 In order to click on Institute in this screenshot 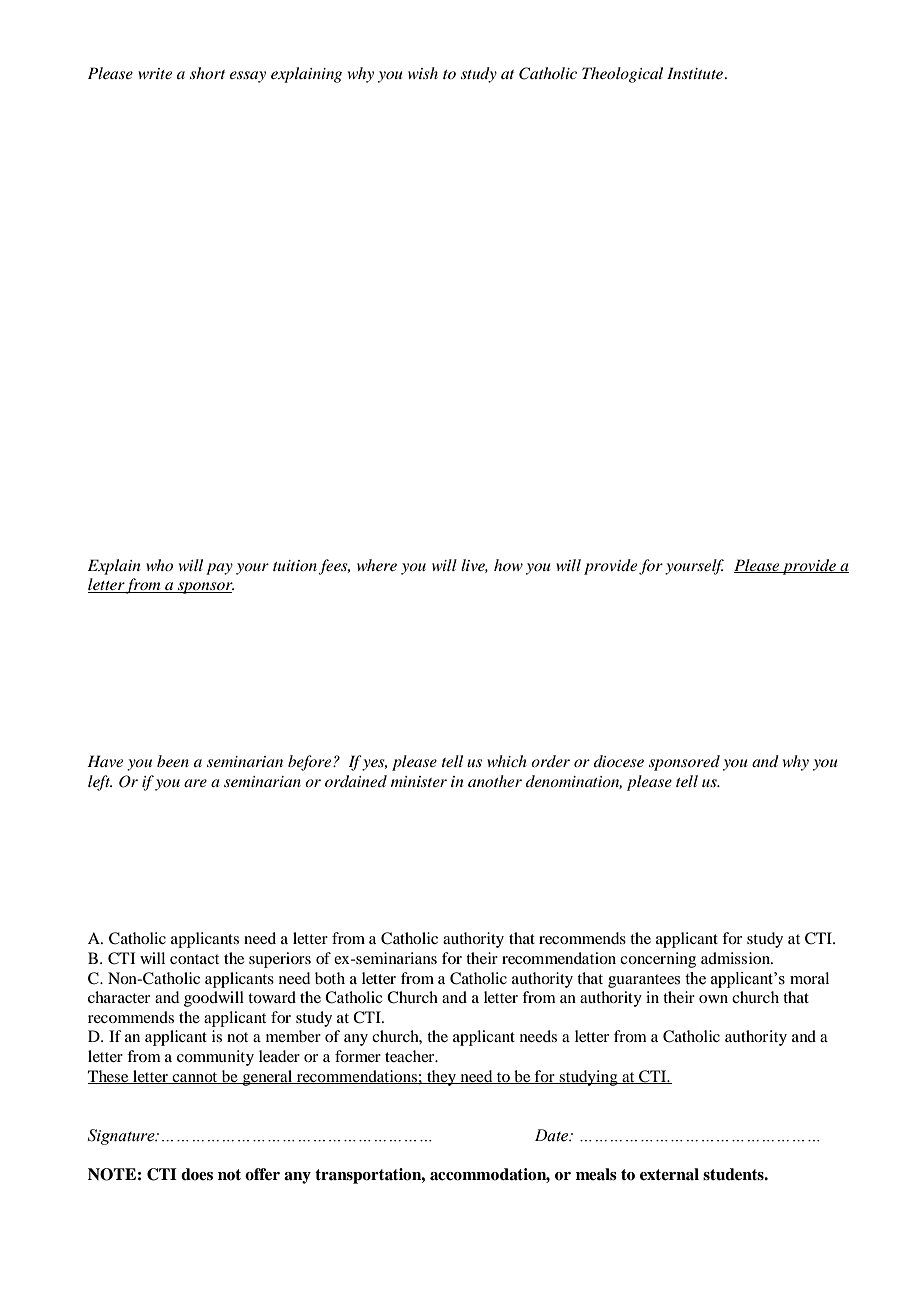, I will do `click(695, 73)`.
